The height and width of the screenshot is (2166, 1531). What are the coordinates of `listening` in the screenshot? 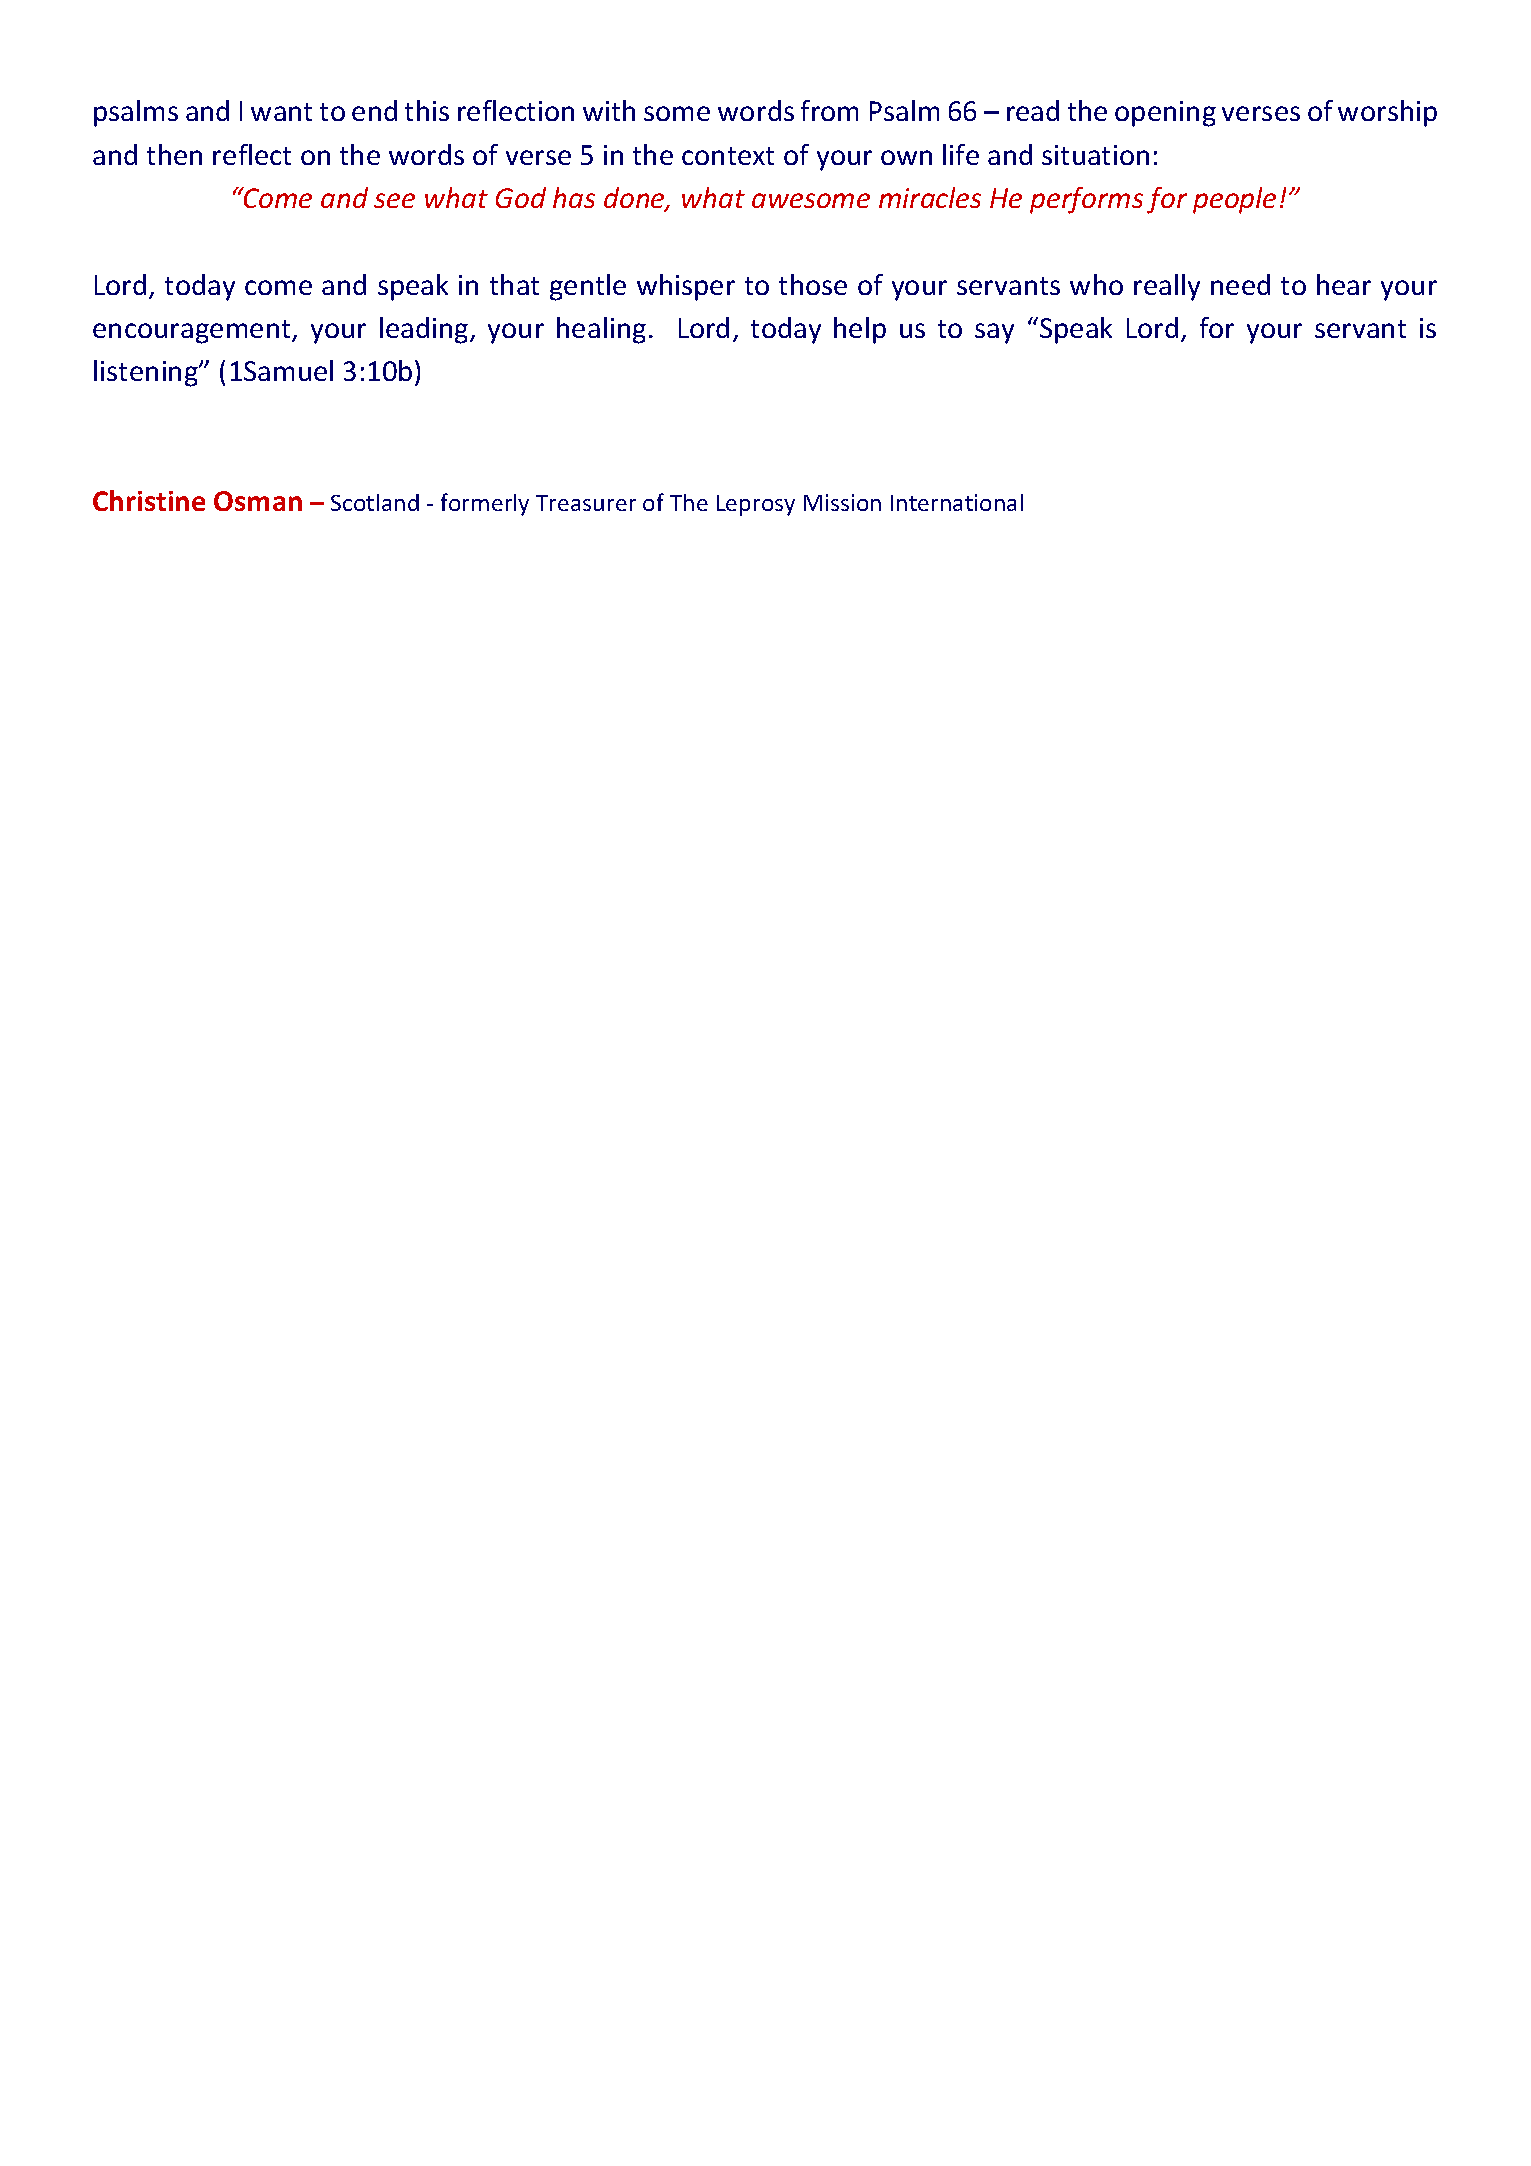 It's located at (147, 373).
